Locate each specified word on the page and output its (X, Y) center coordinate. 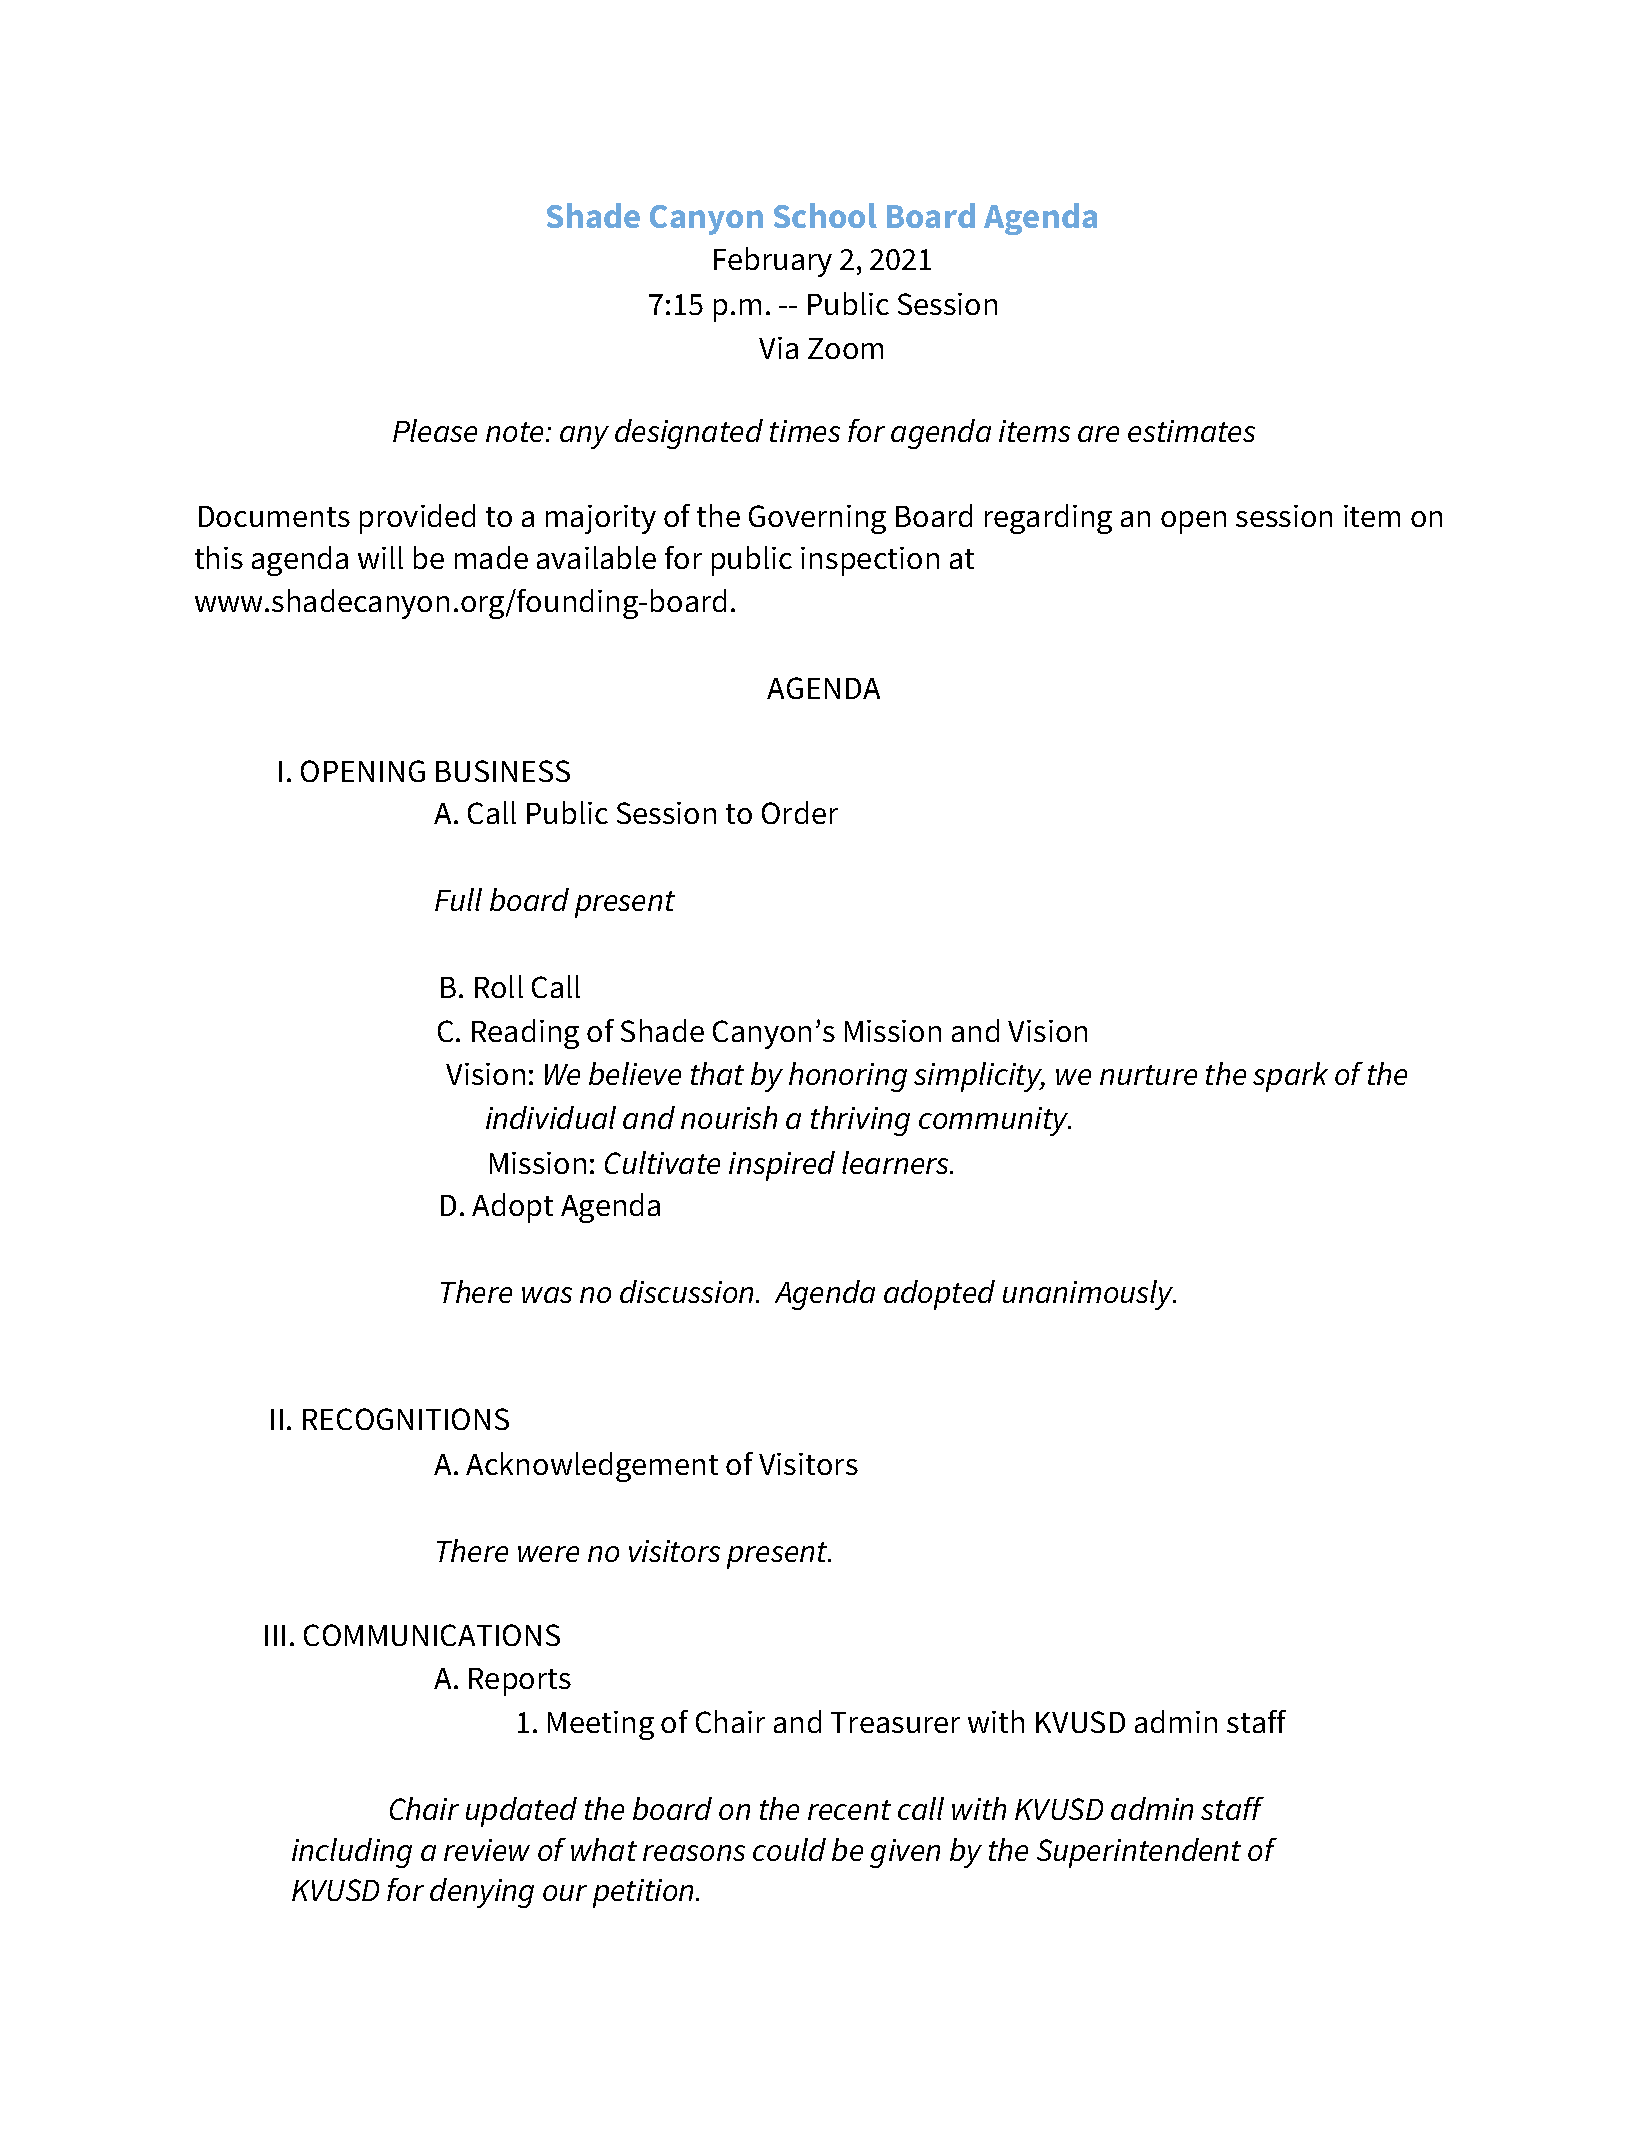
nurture (1148, 1075)
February (773, 262)
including (352, 1853)
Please (435, 430)
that (717, 1073)
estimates (1191, 431)
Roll (499, 986)
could (789, 1849)
